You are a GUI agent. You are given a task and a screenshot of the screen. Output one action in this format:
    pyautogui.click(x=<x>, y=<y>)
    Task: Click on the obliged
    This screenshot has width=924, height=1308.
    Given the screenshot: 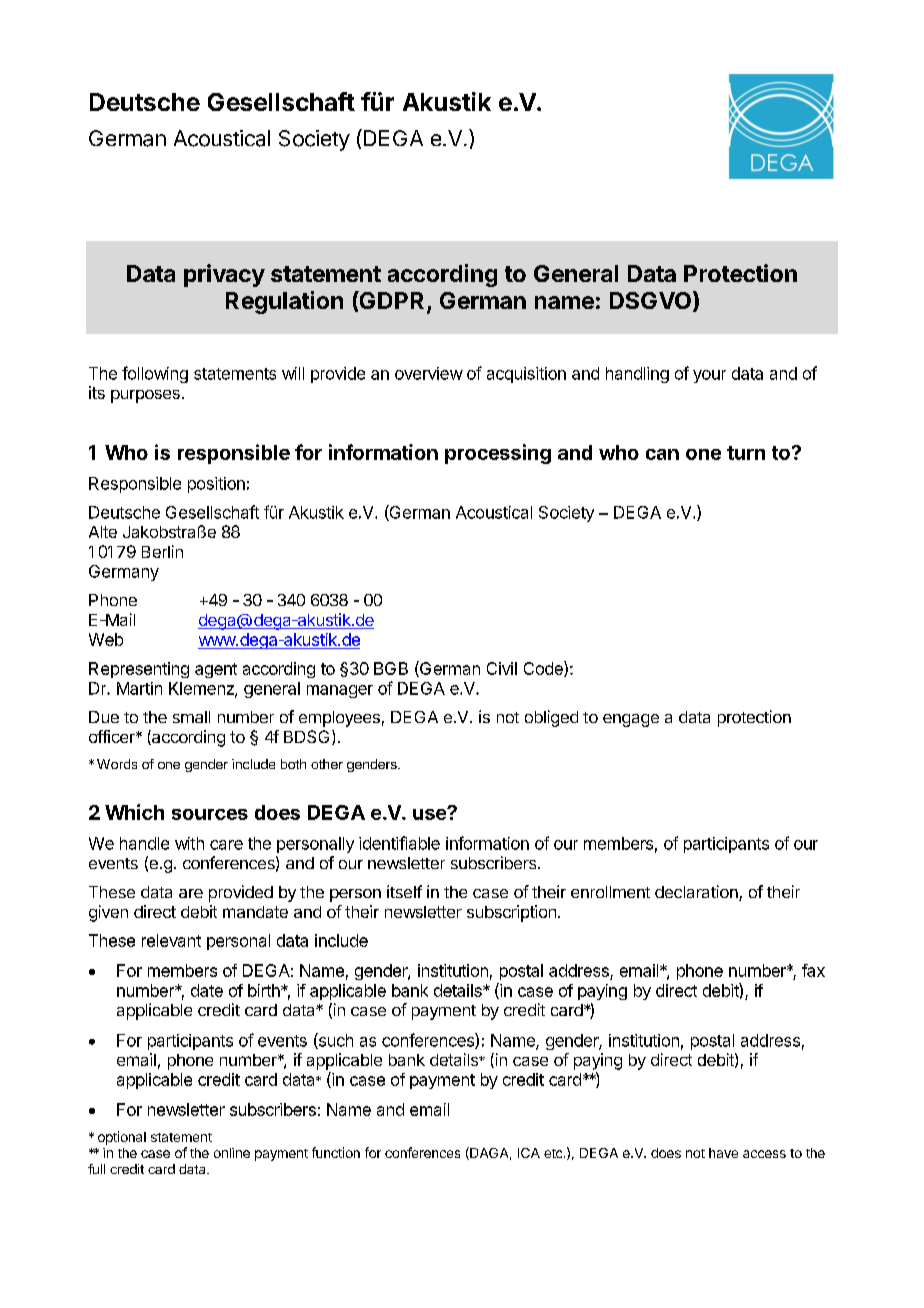 What is the action you would take?
    pyautogui.click(x=551, y=718)
